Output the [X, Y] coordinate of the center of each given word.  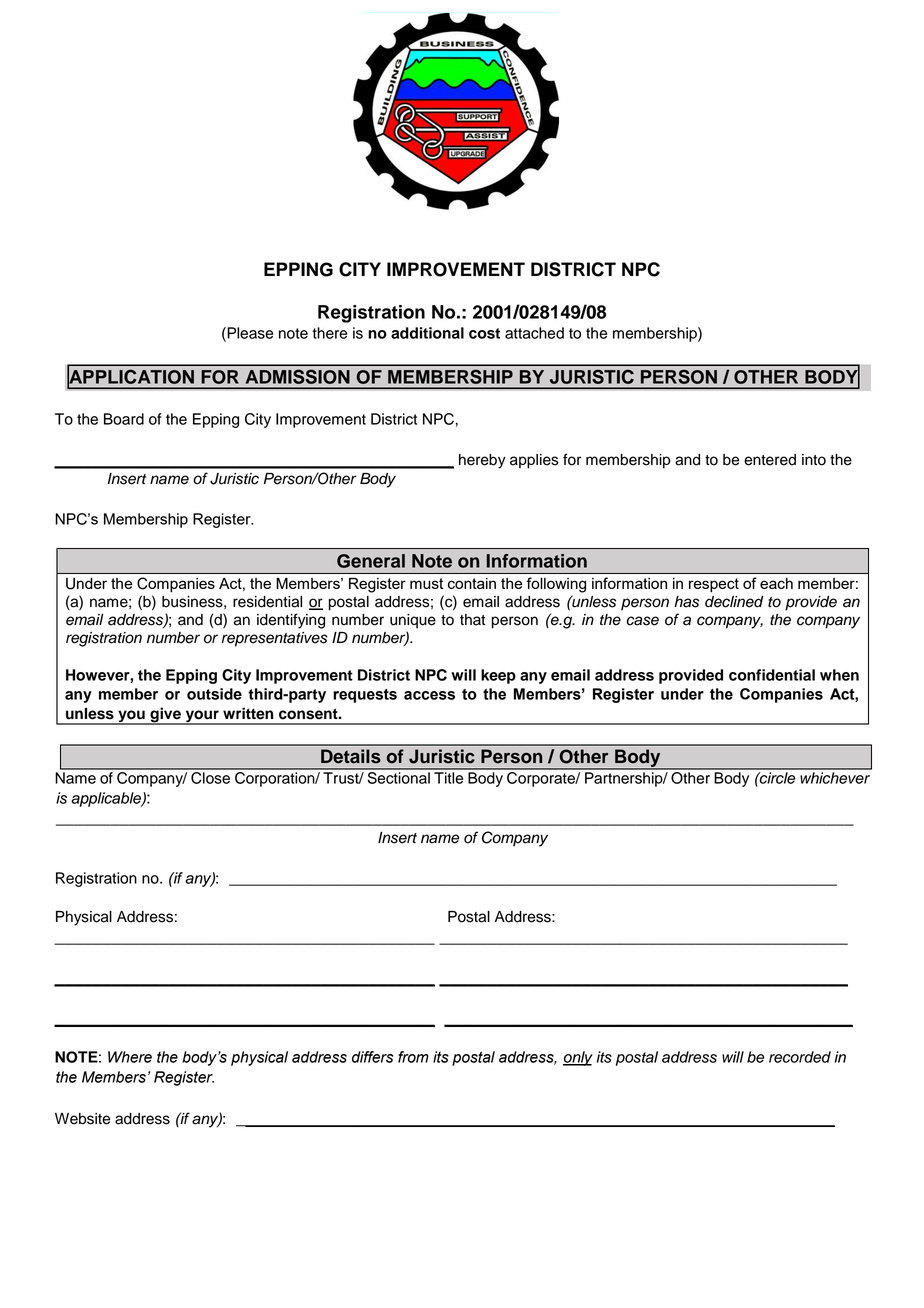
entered [770, 460]
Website [82, 1119]
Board [124, 419]
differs [372, 1057]
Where [130, 1057]
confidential [772, 675]
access [429, 695]
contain [472, 583]
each [776, 583]
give [165, 716]
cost [484, 333]
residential [267, 602]
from [413, 1057]
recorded [800, 1057]
